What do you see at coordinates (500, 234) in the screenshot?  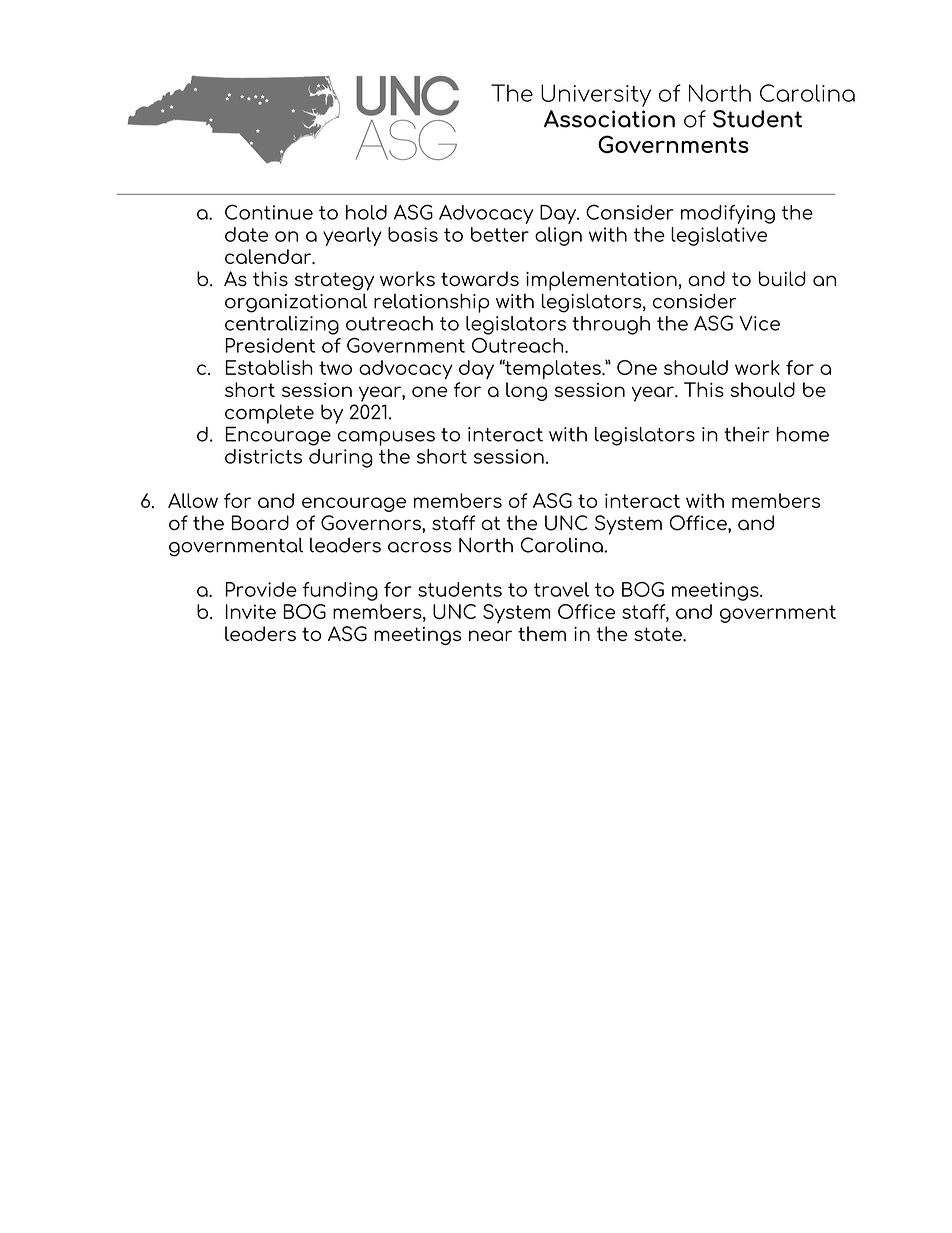 I see `better` at bounding box center [500, 234].
